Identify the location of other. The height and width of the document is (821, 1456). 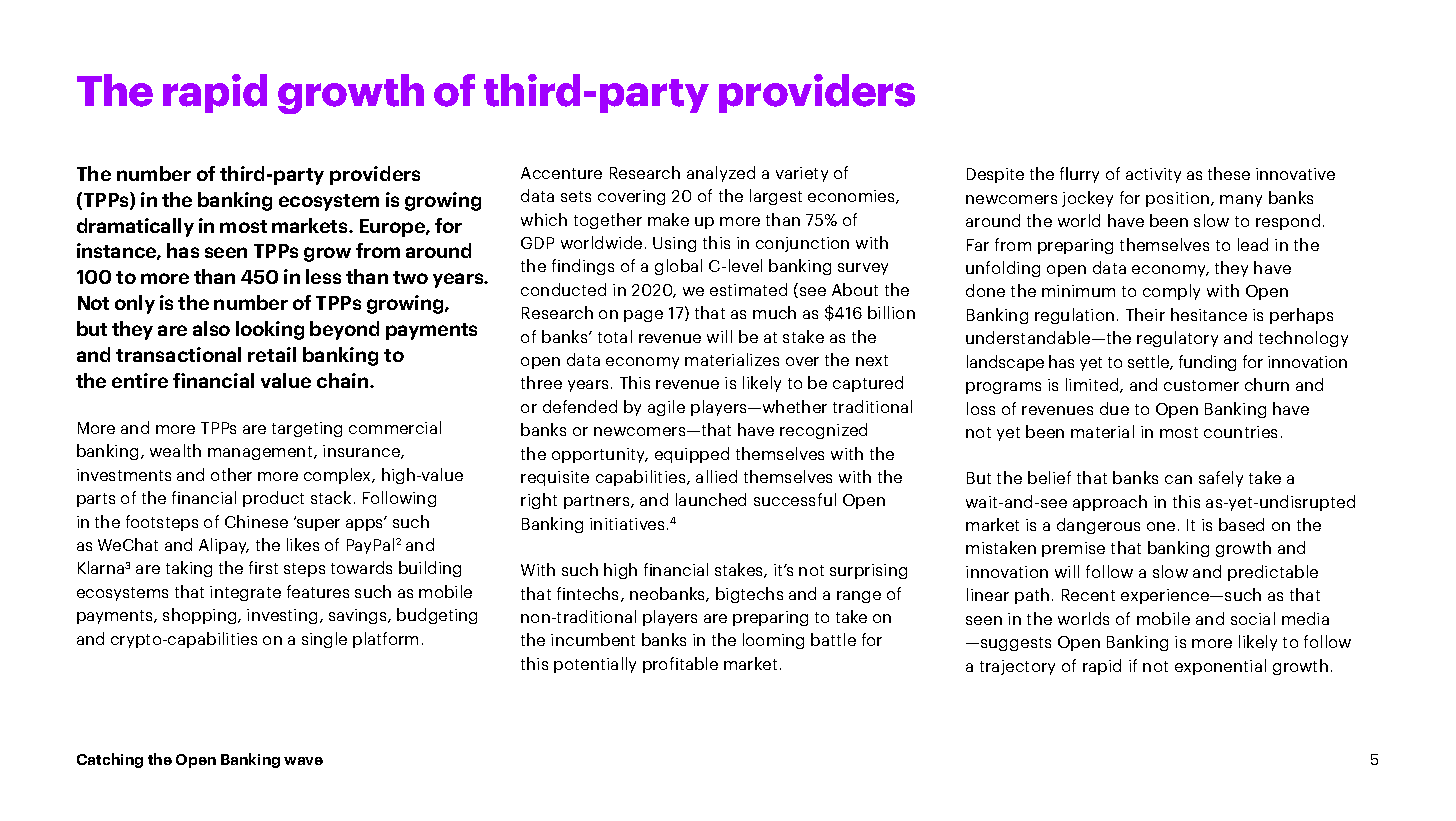
(231, 474).
